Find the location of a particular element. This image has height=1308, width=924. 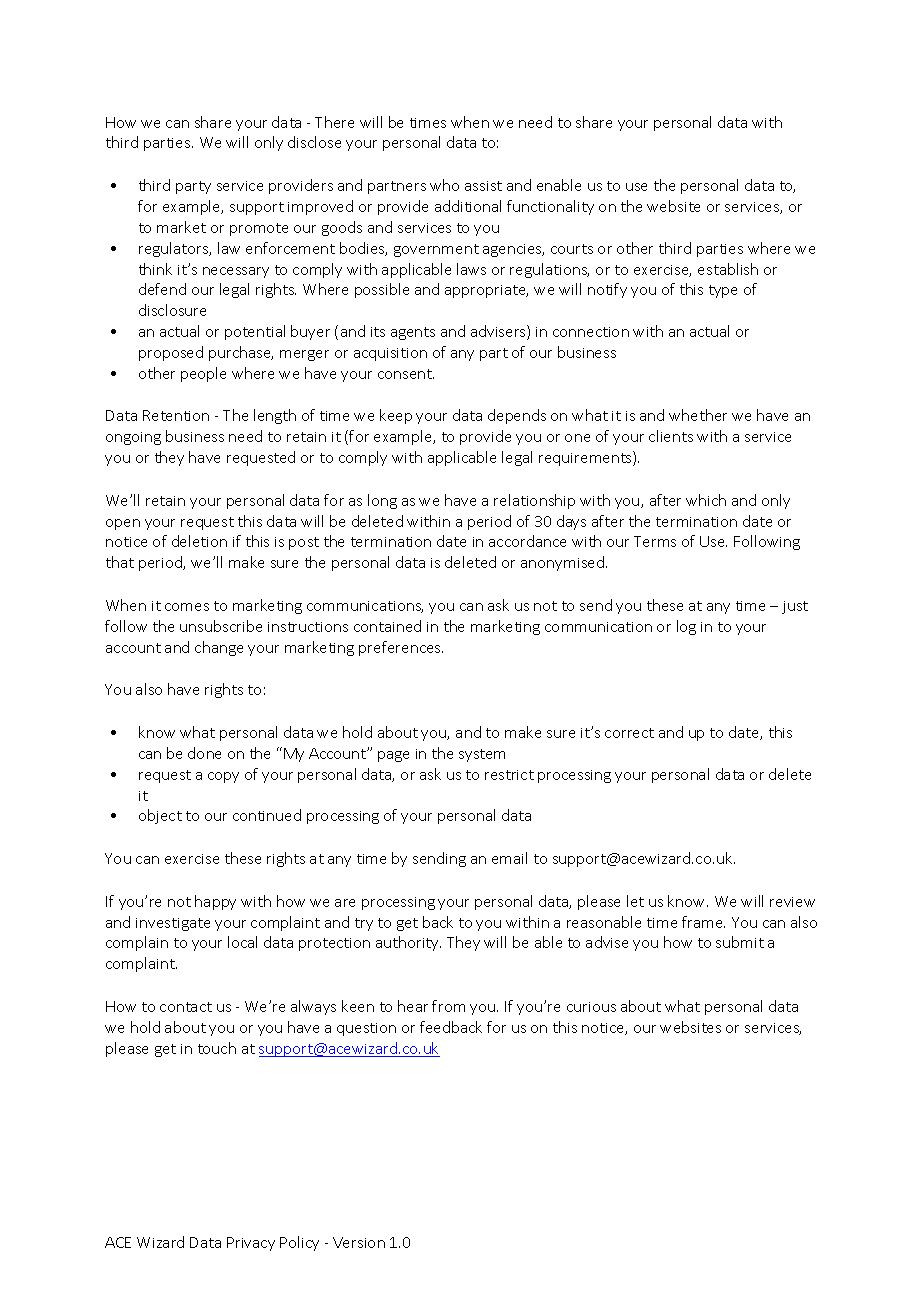

establish is located at coordinates (728, 269).
